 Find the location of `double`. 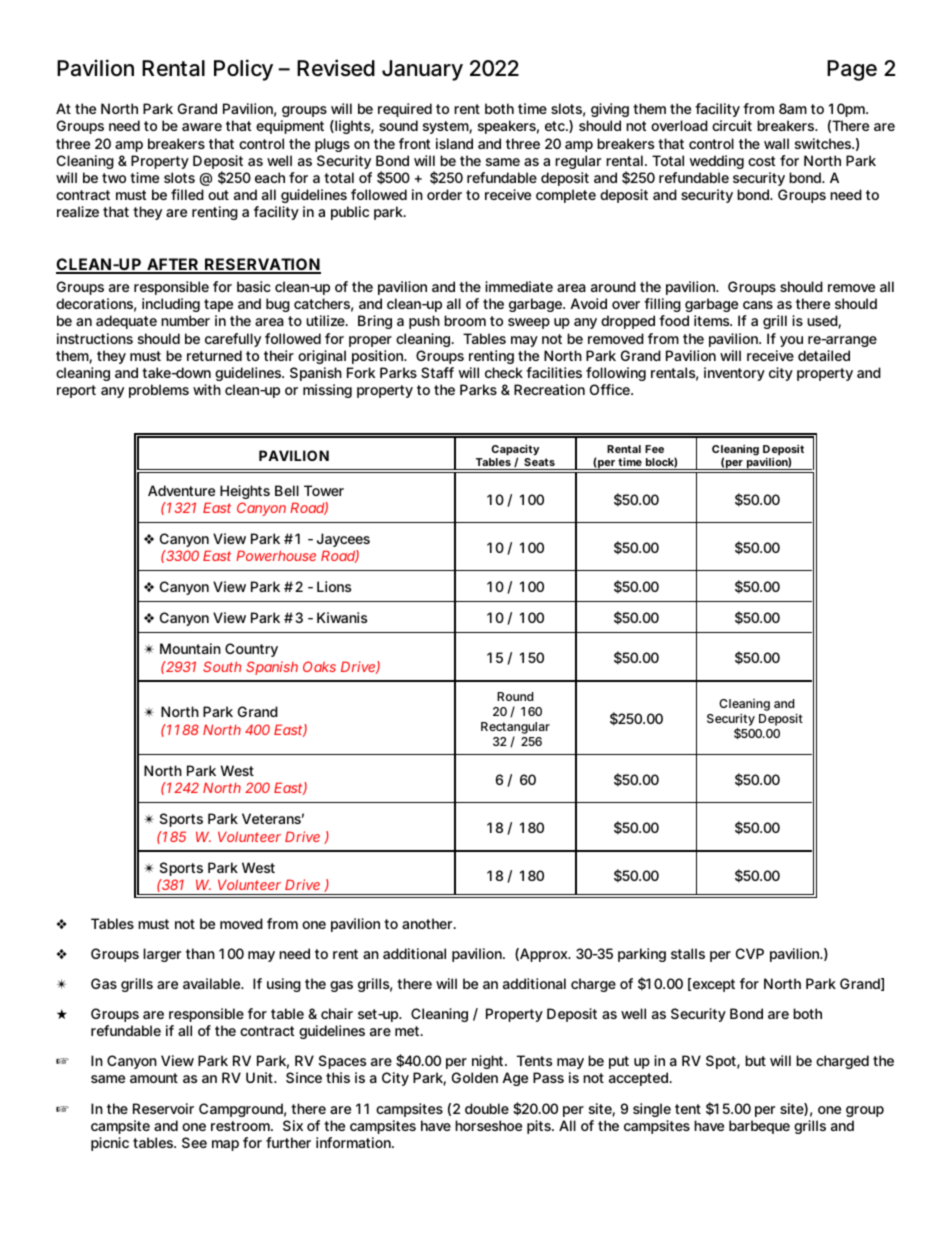

double is located at coordinates (487, 1108).
